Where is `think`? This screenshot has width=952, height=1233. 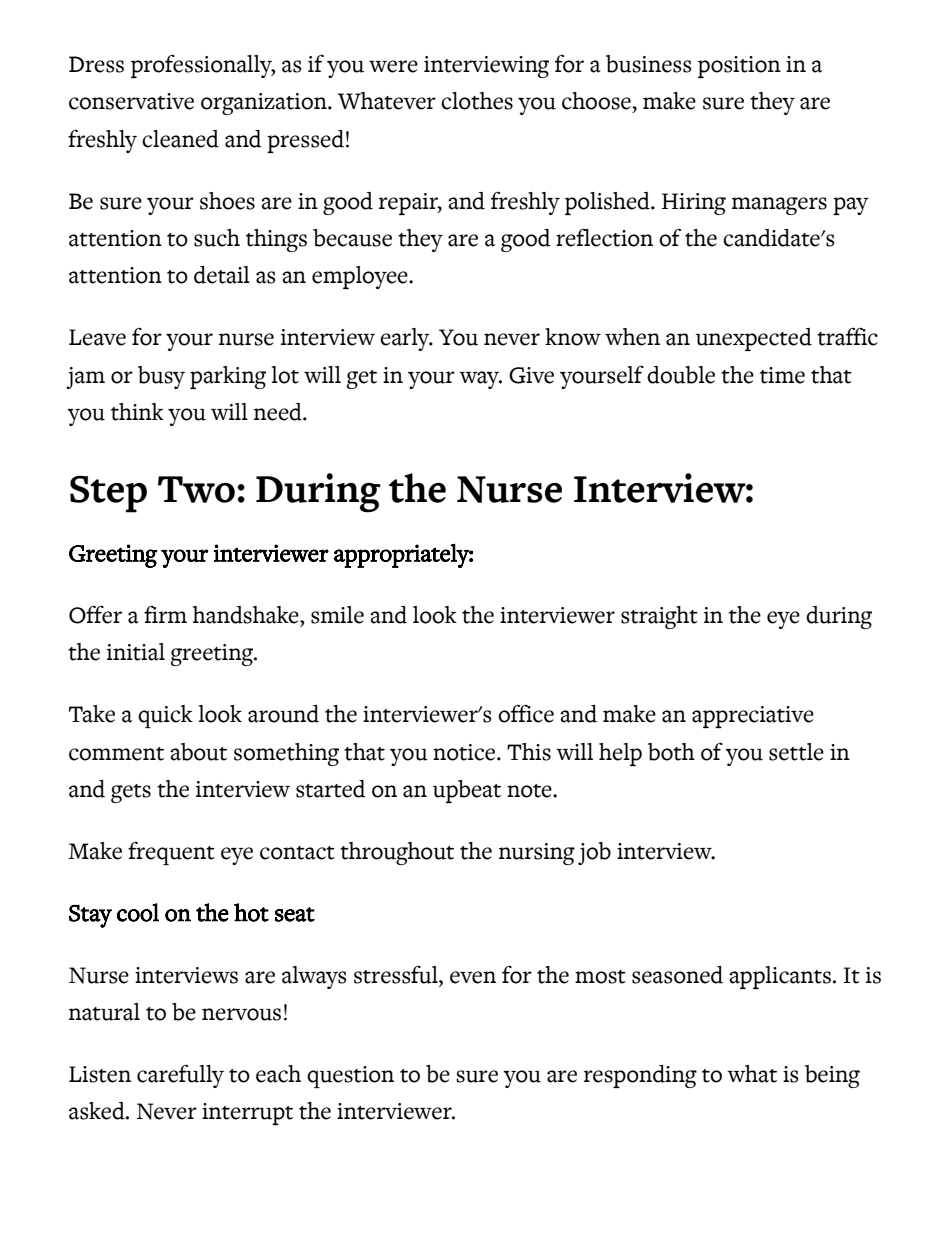
think is located at coordinates (137, 412).
